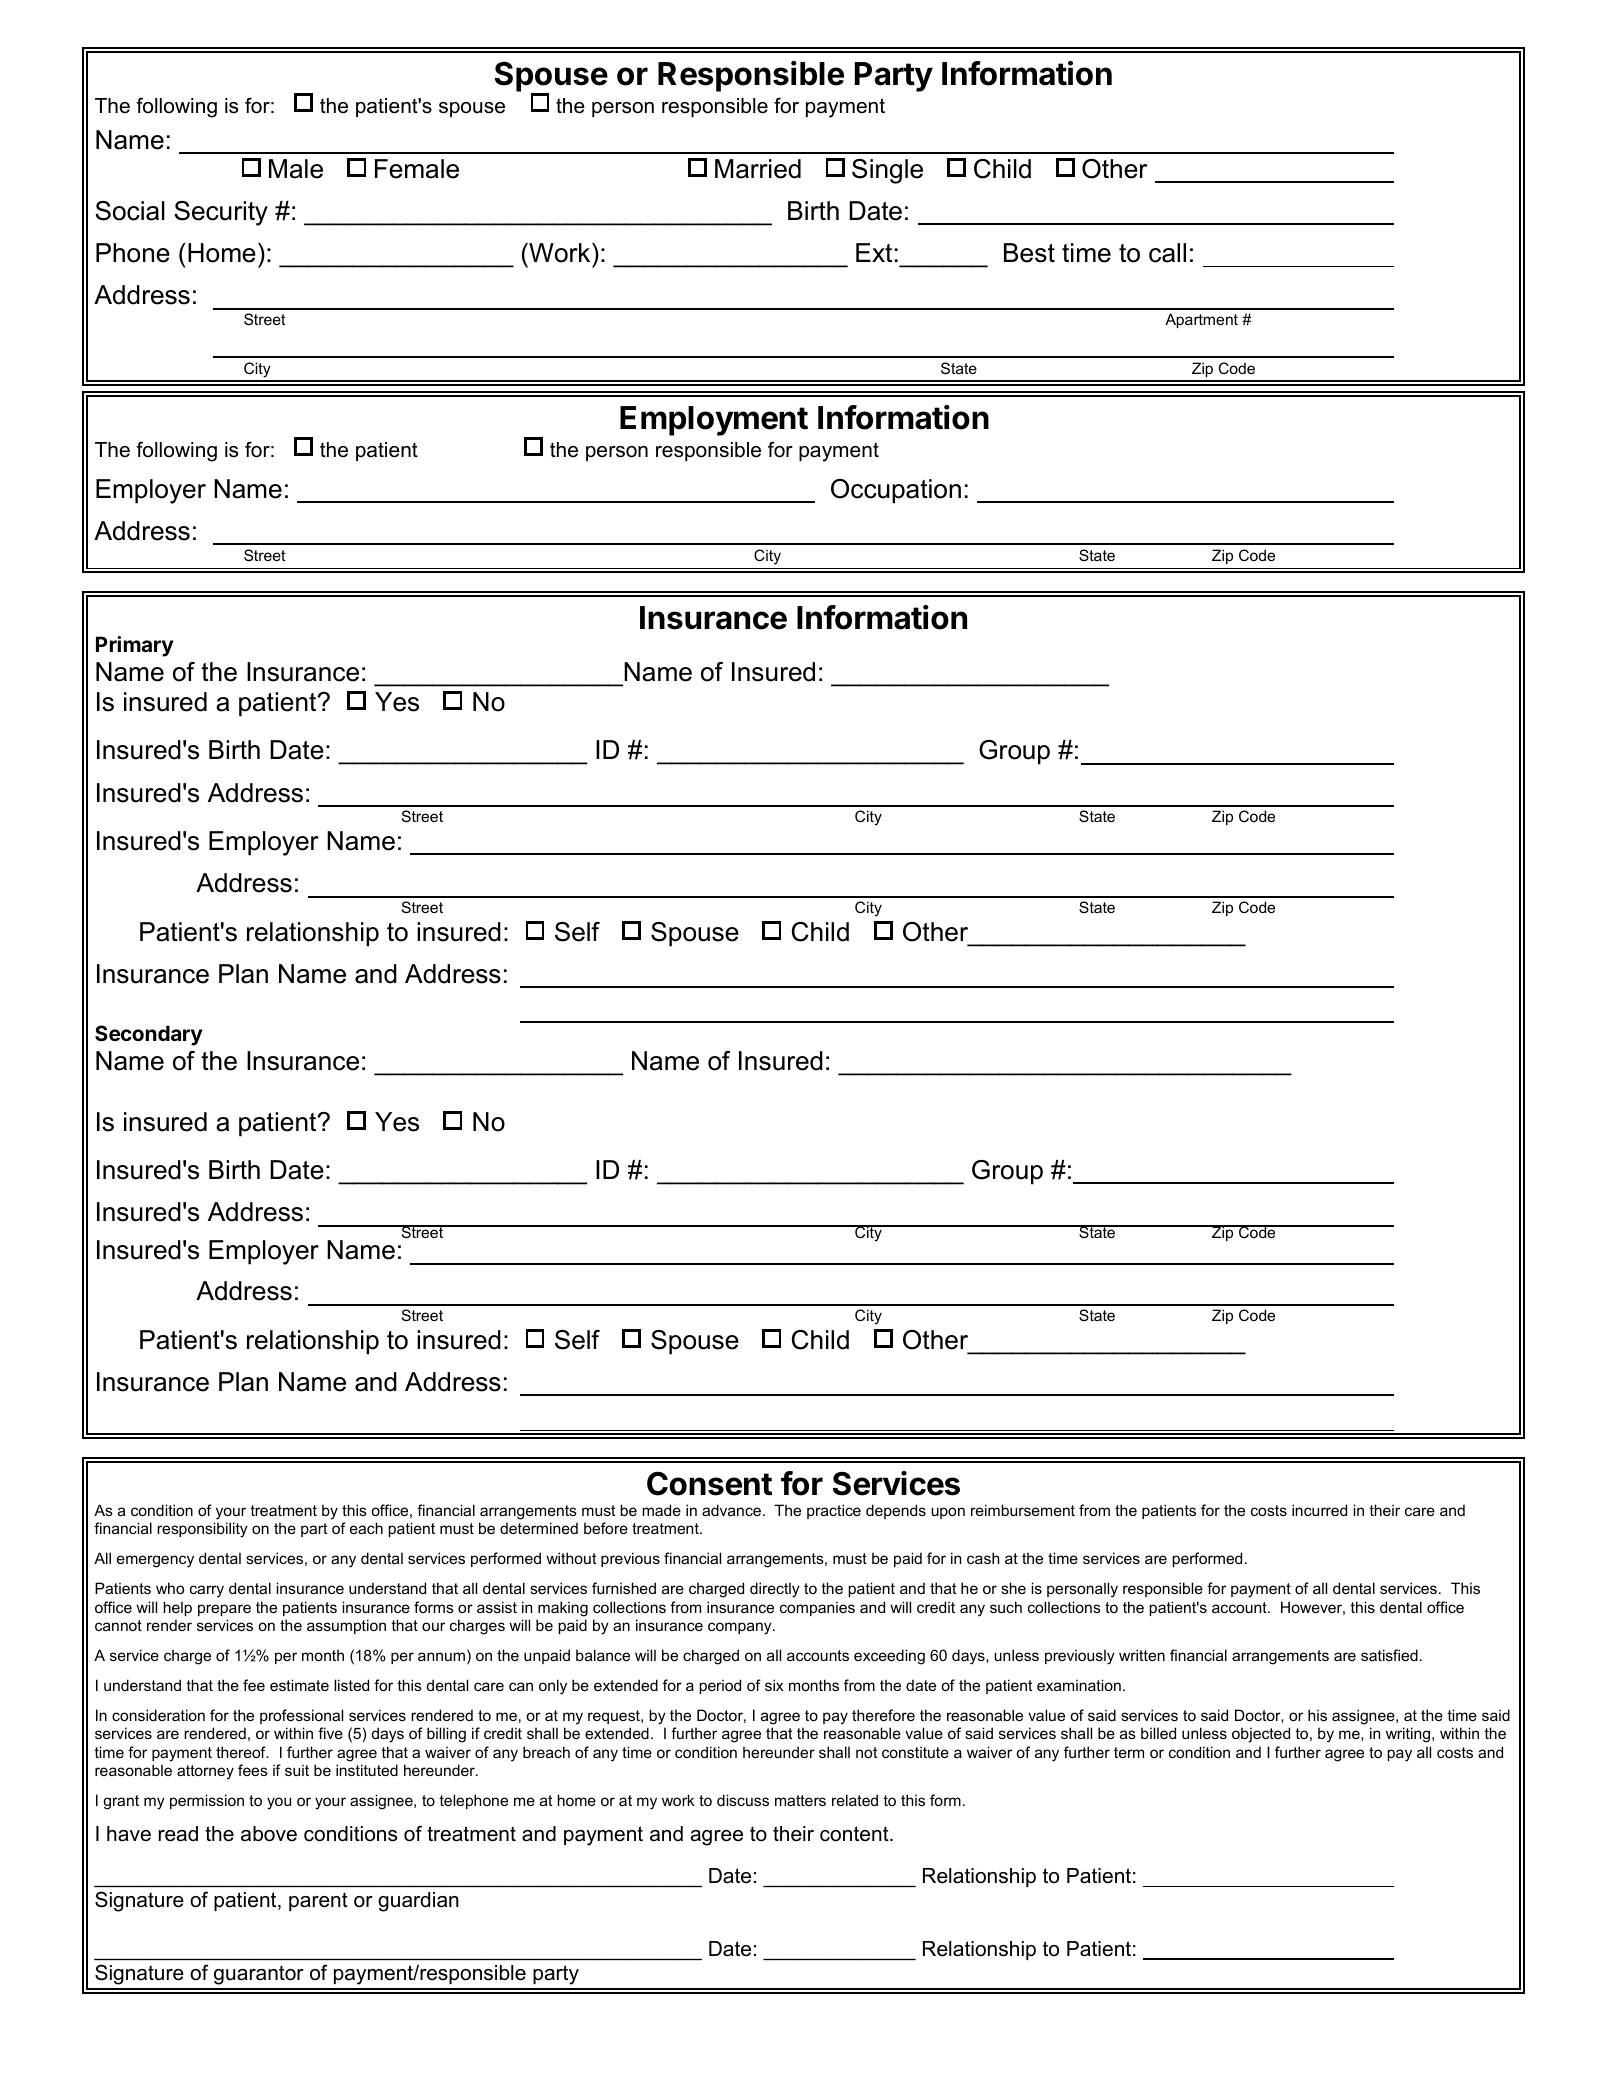  What do you see at coordinates (743, 1800) in the document?
I see `discuss` at bounding box center [743, 1800].
